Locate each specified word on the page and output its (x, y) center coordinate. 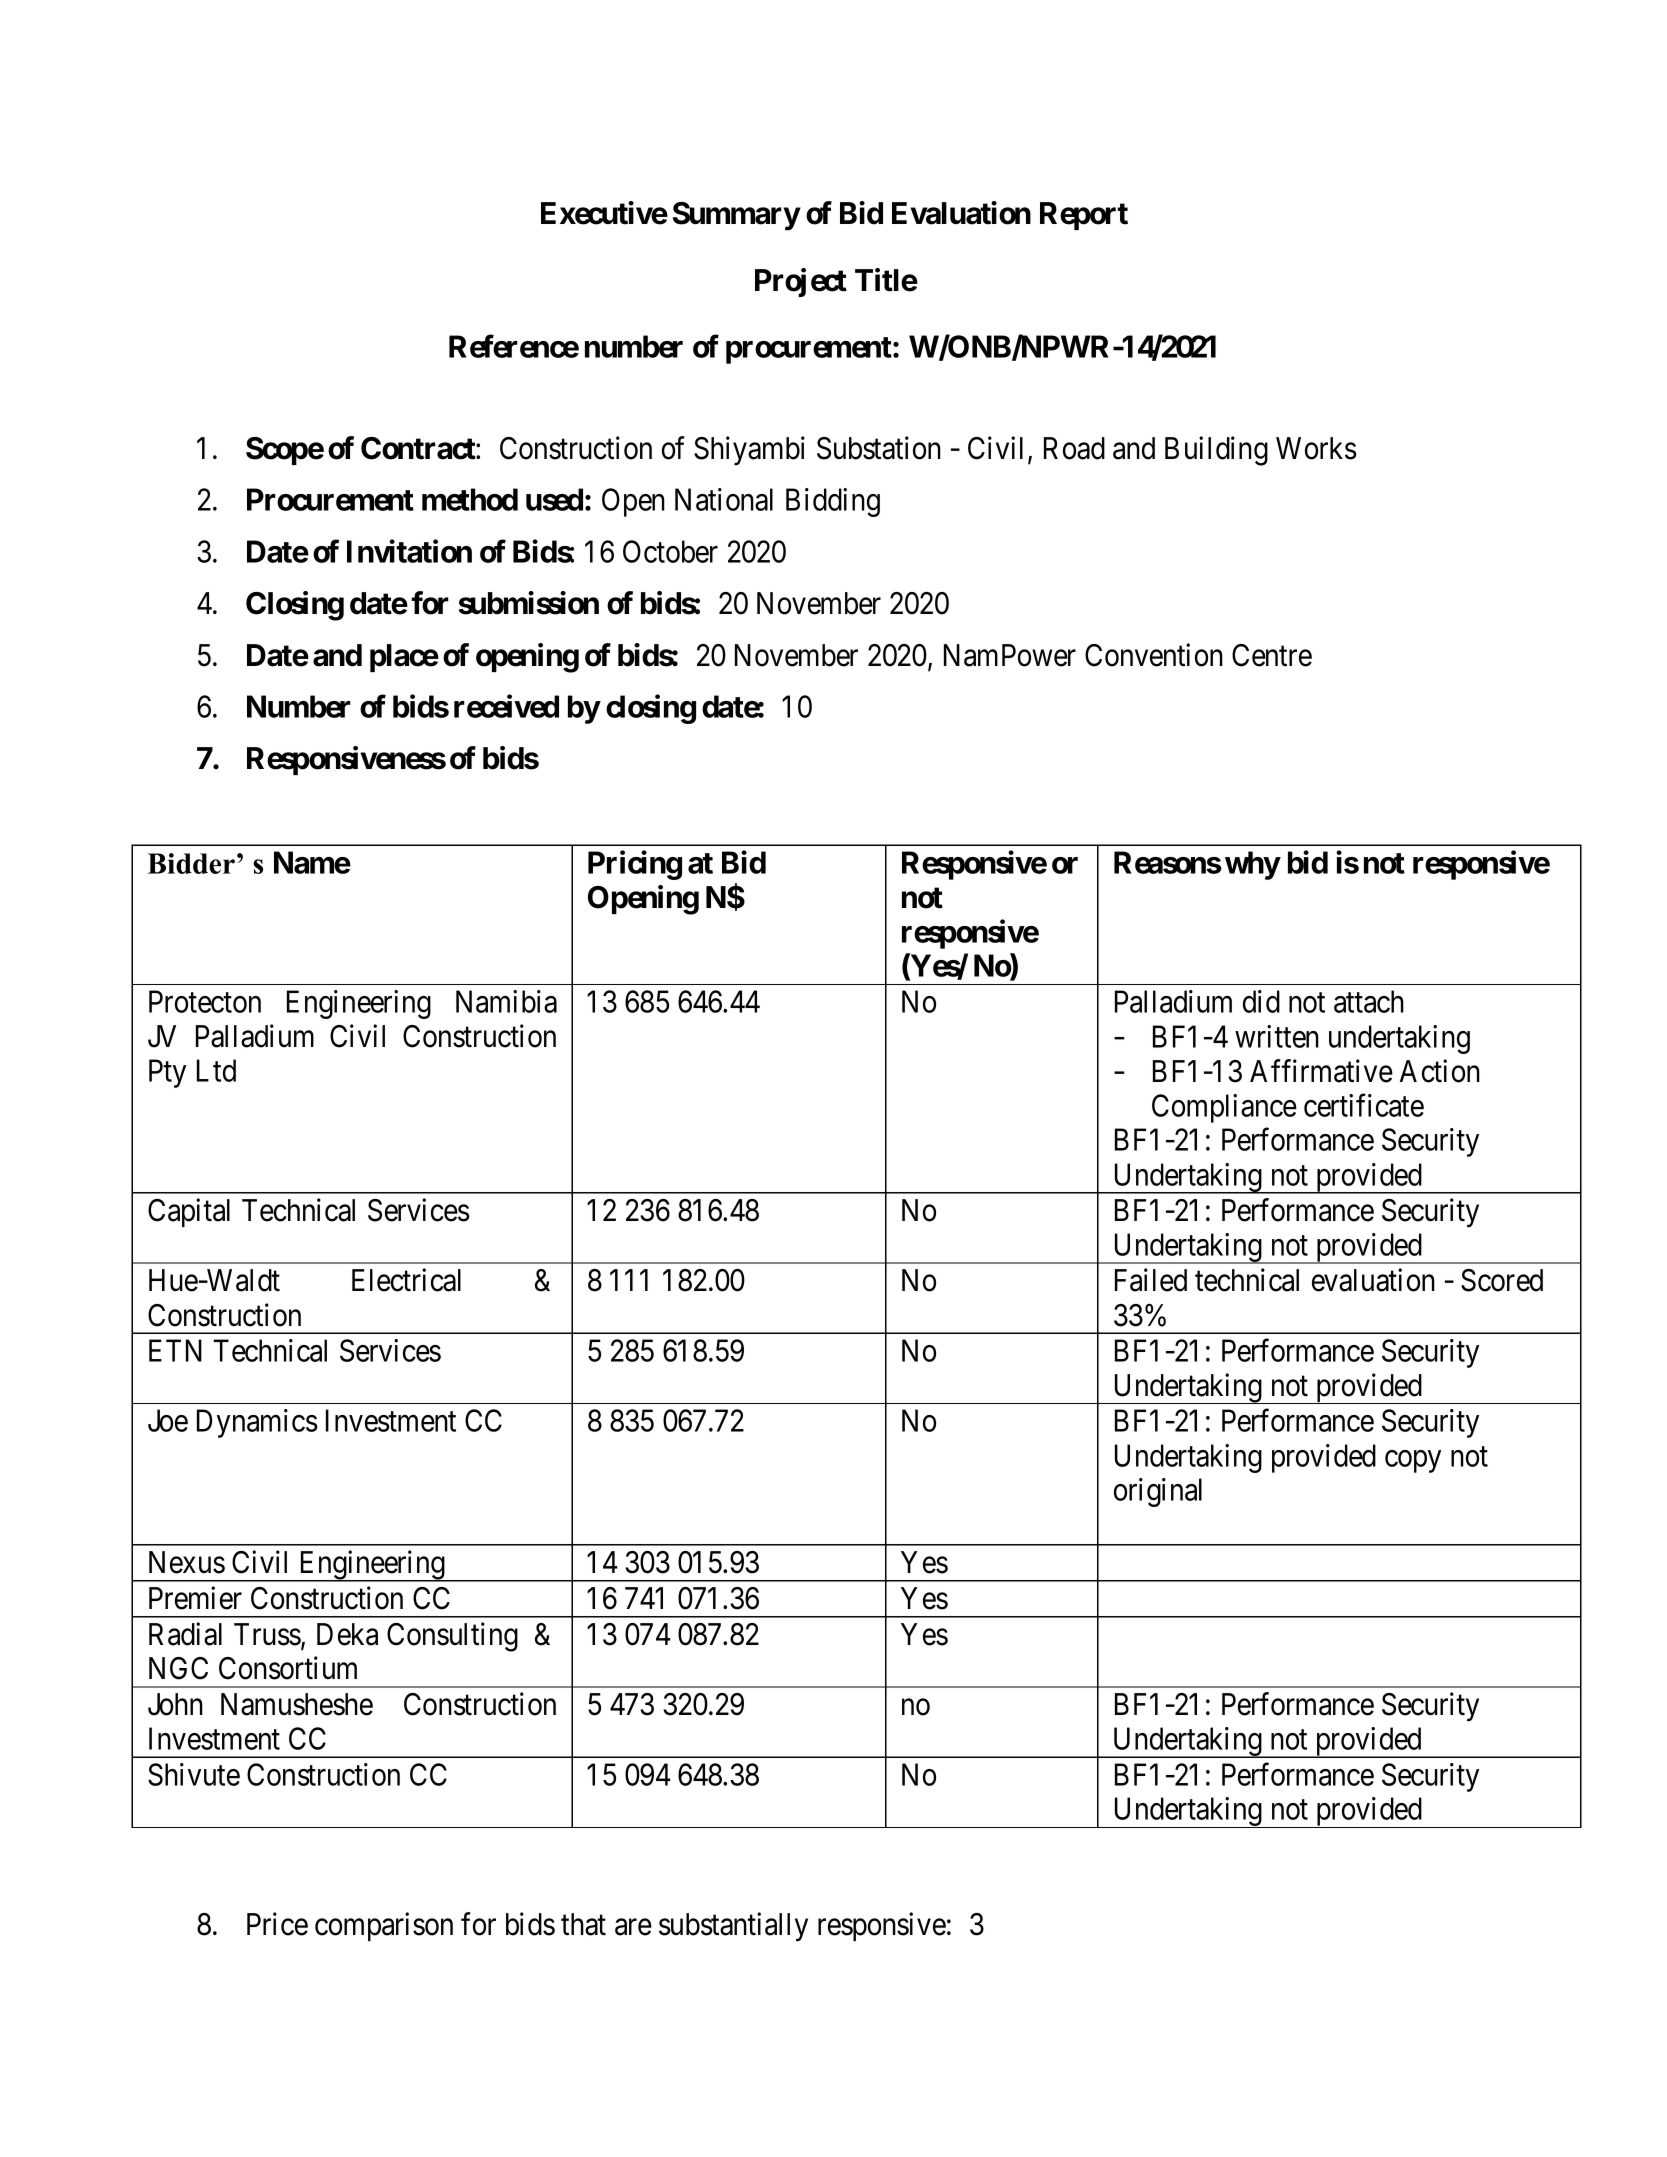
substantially (733, 1927)
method (470, 499)
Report (1084, 216)
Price (277, 1924)
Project (801, 282)
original (1158, 1492)
